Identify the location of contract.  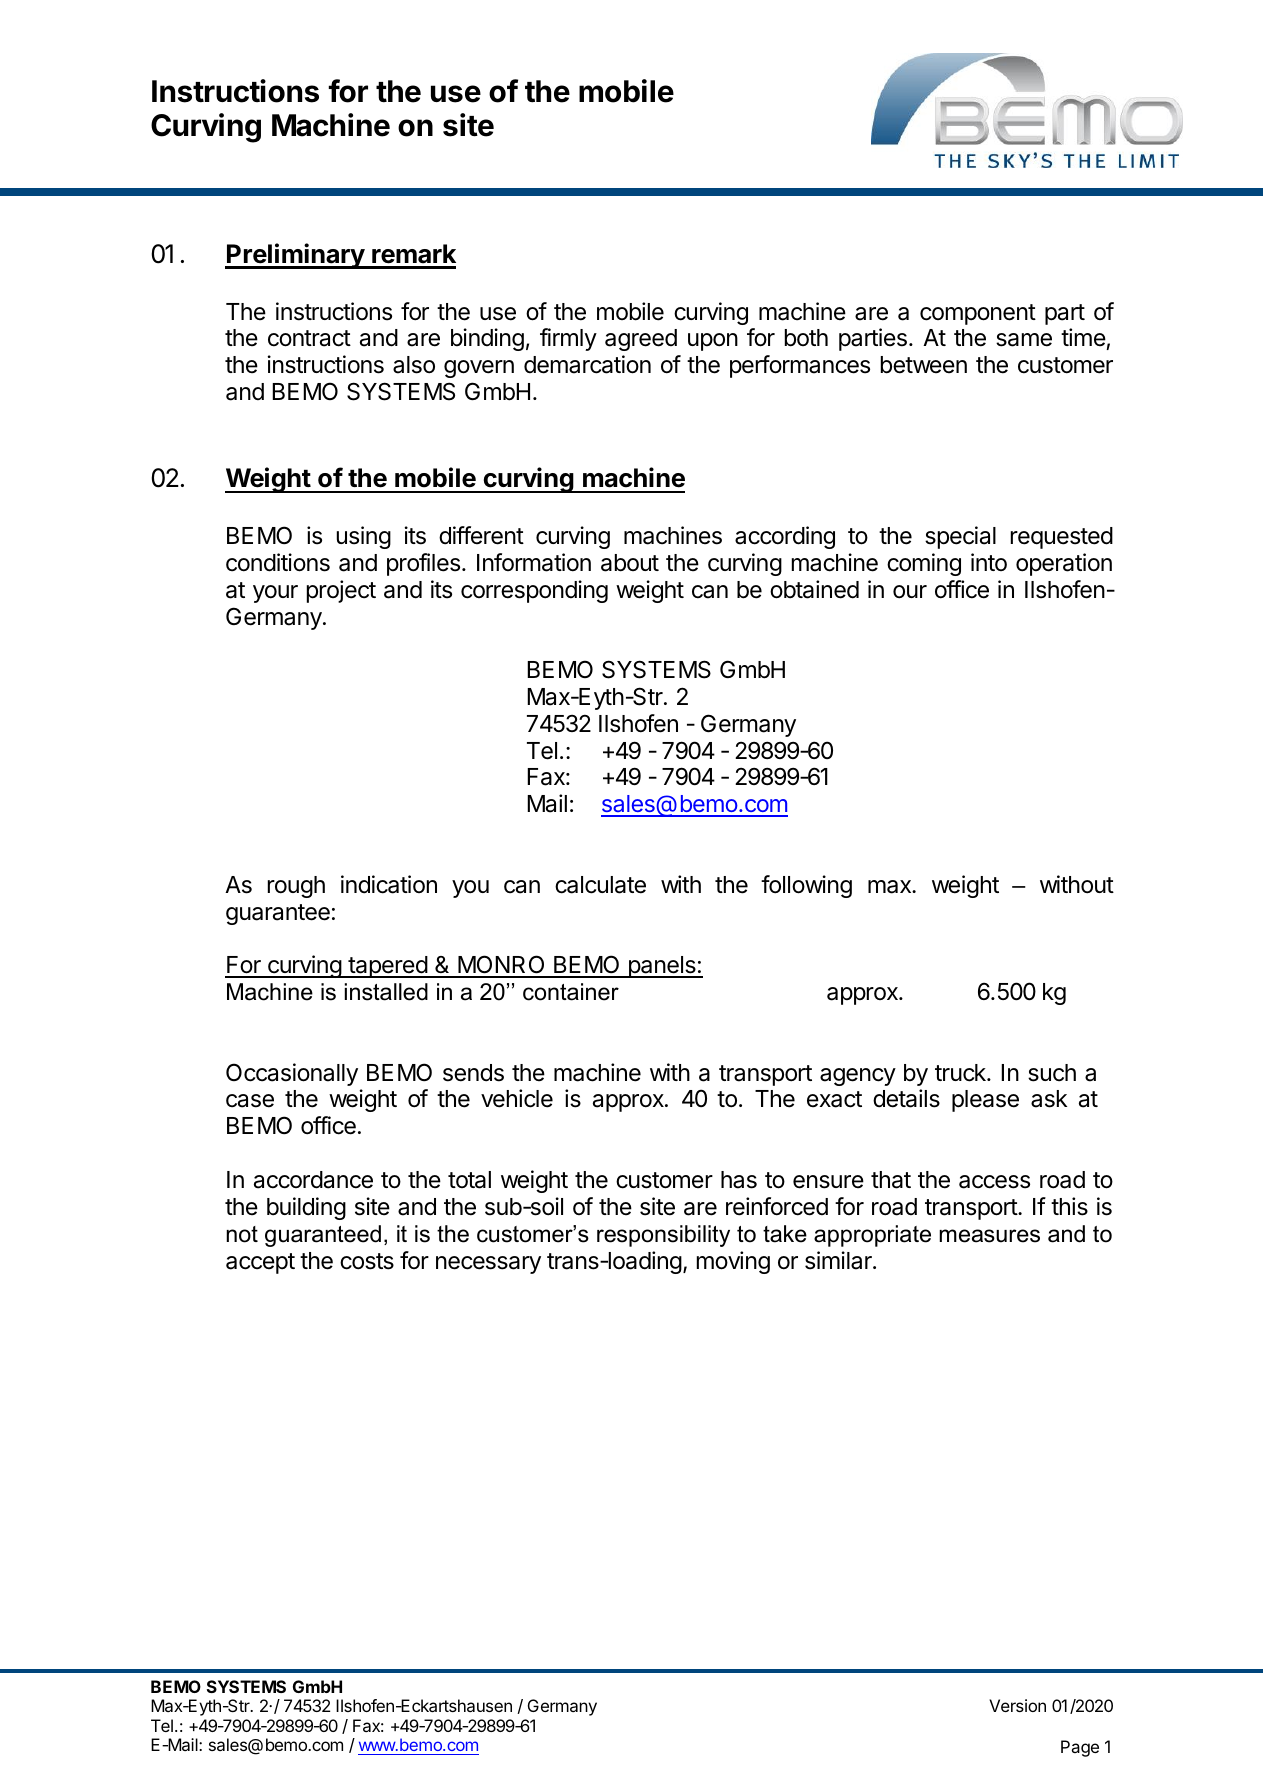
(309, 338).
